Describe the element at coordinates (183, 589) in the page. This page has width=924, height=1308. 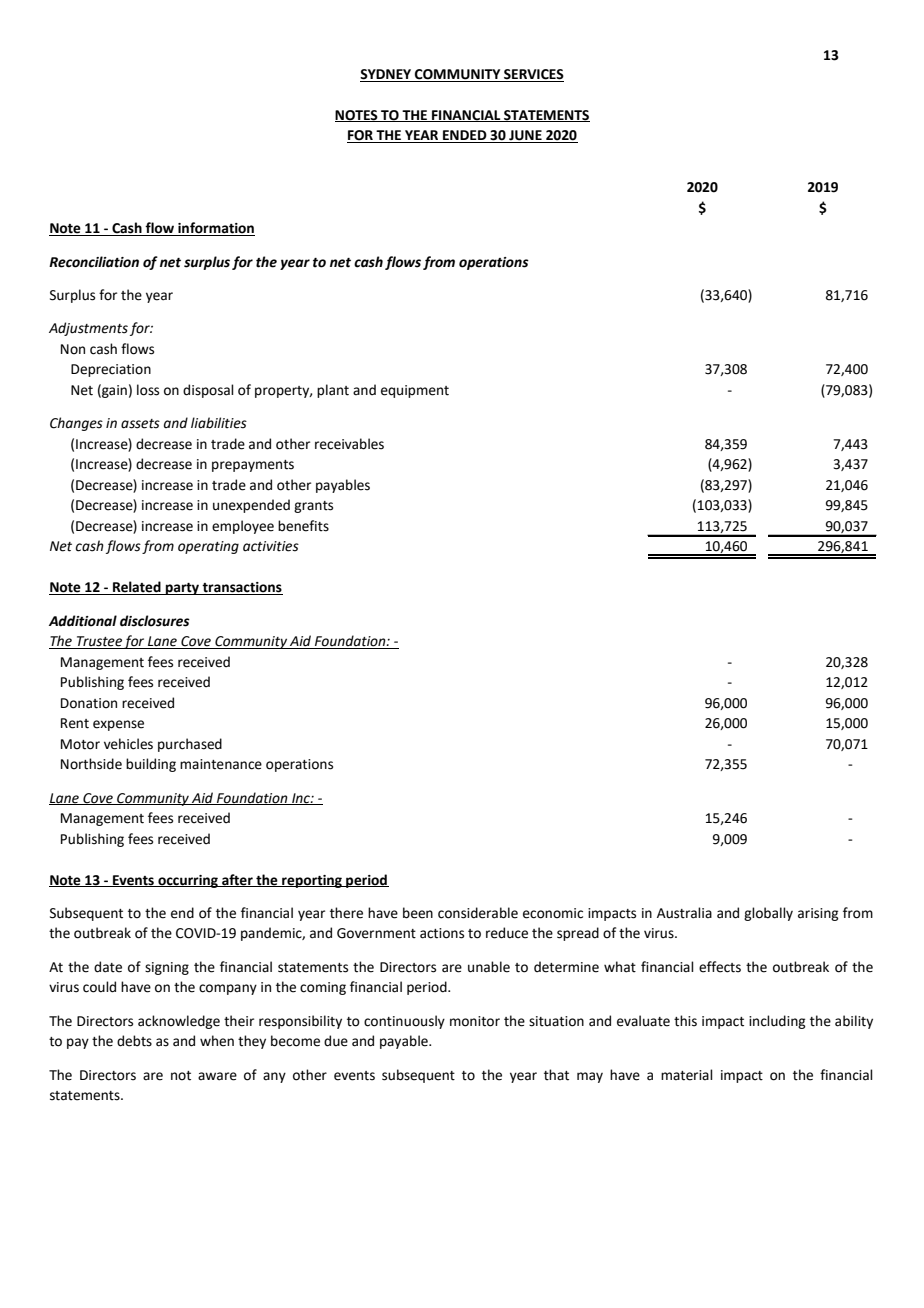
I see `party` at that location.
